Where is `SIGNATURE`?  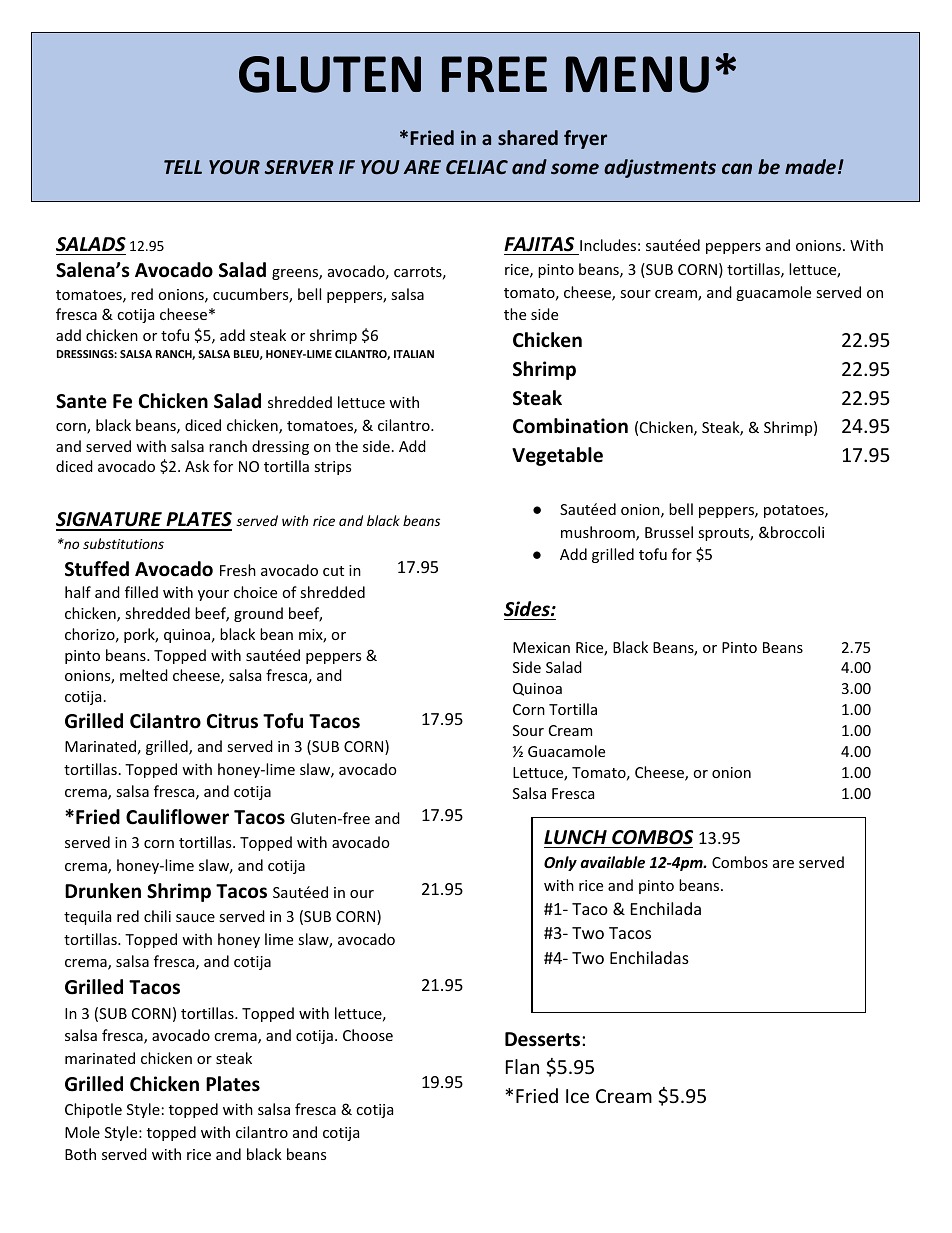
SIGNATURE is located at coordinates (110, 521).
